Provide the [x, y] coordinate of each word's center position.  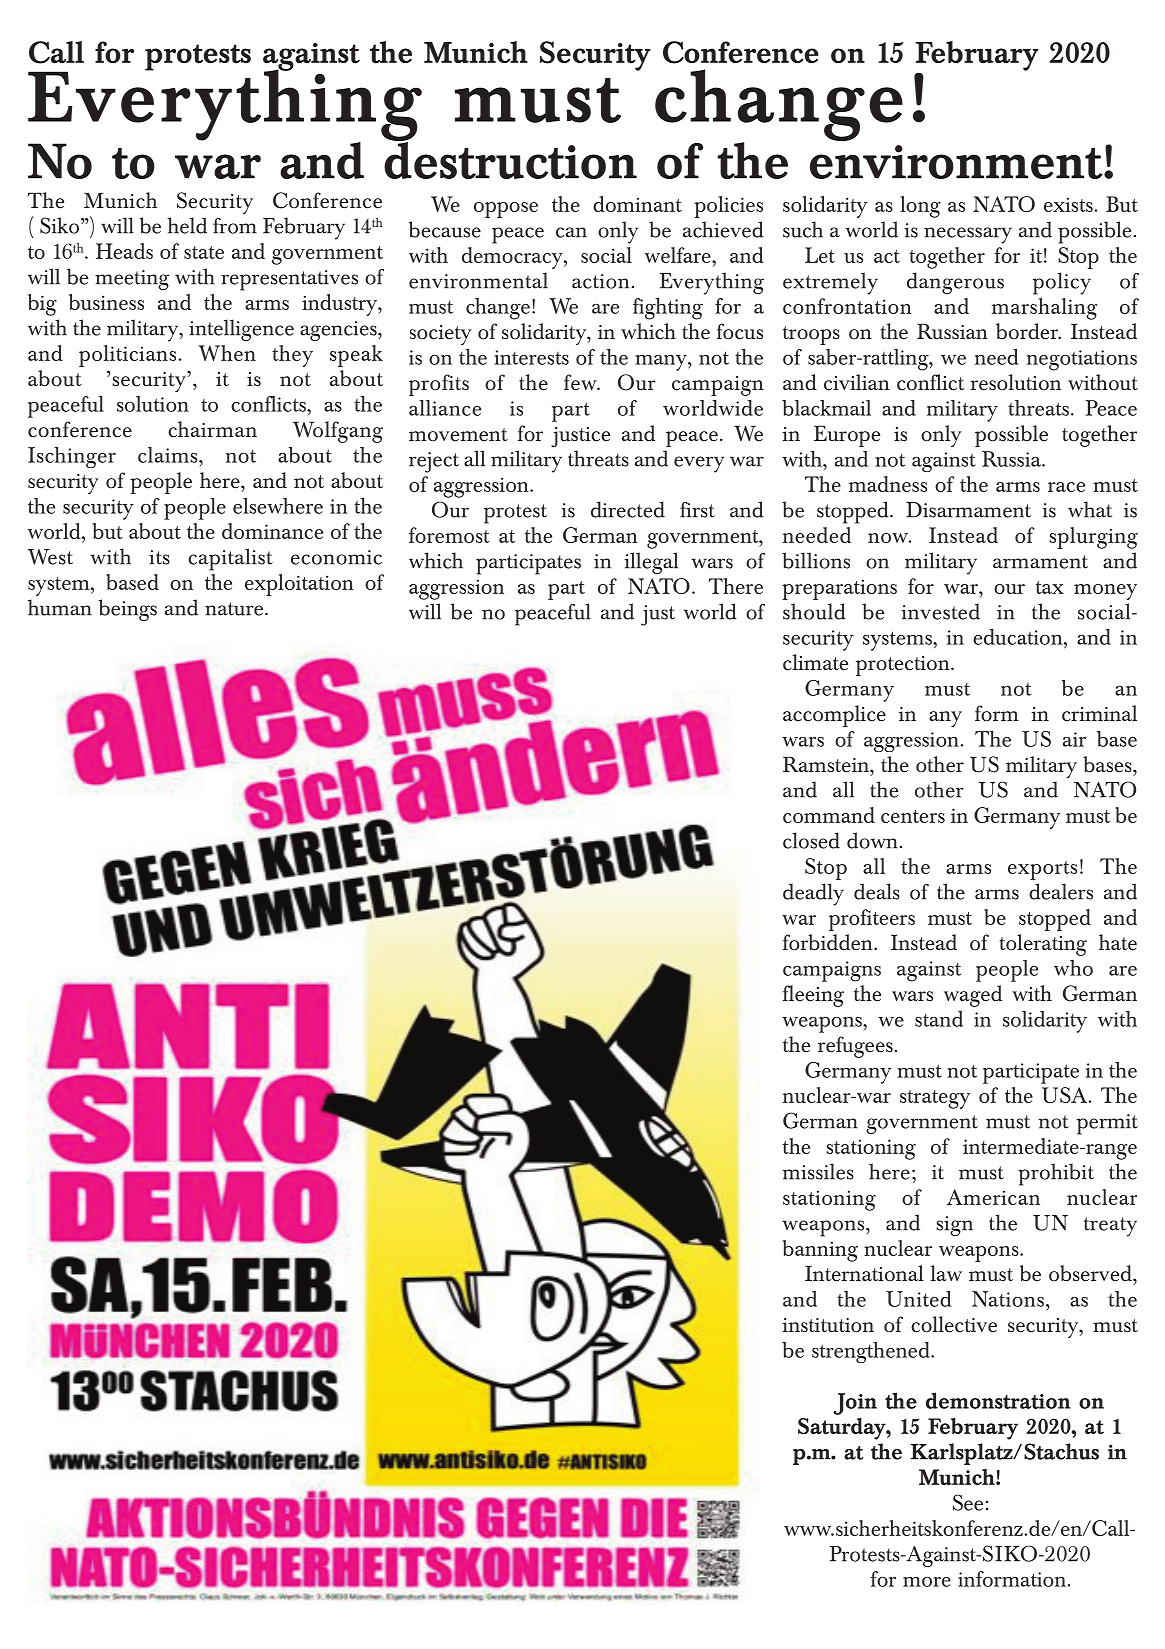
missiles [818, 1171]
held [187, 225]
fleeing [813, 996]
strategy [935, 1099]
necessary [968, 235]
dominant [637, 204]
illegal [651, 563]
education [1019, 637]
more [927, 1582]
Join [855, 1404]
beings [128, 610]
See [968, 1502]
